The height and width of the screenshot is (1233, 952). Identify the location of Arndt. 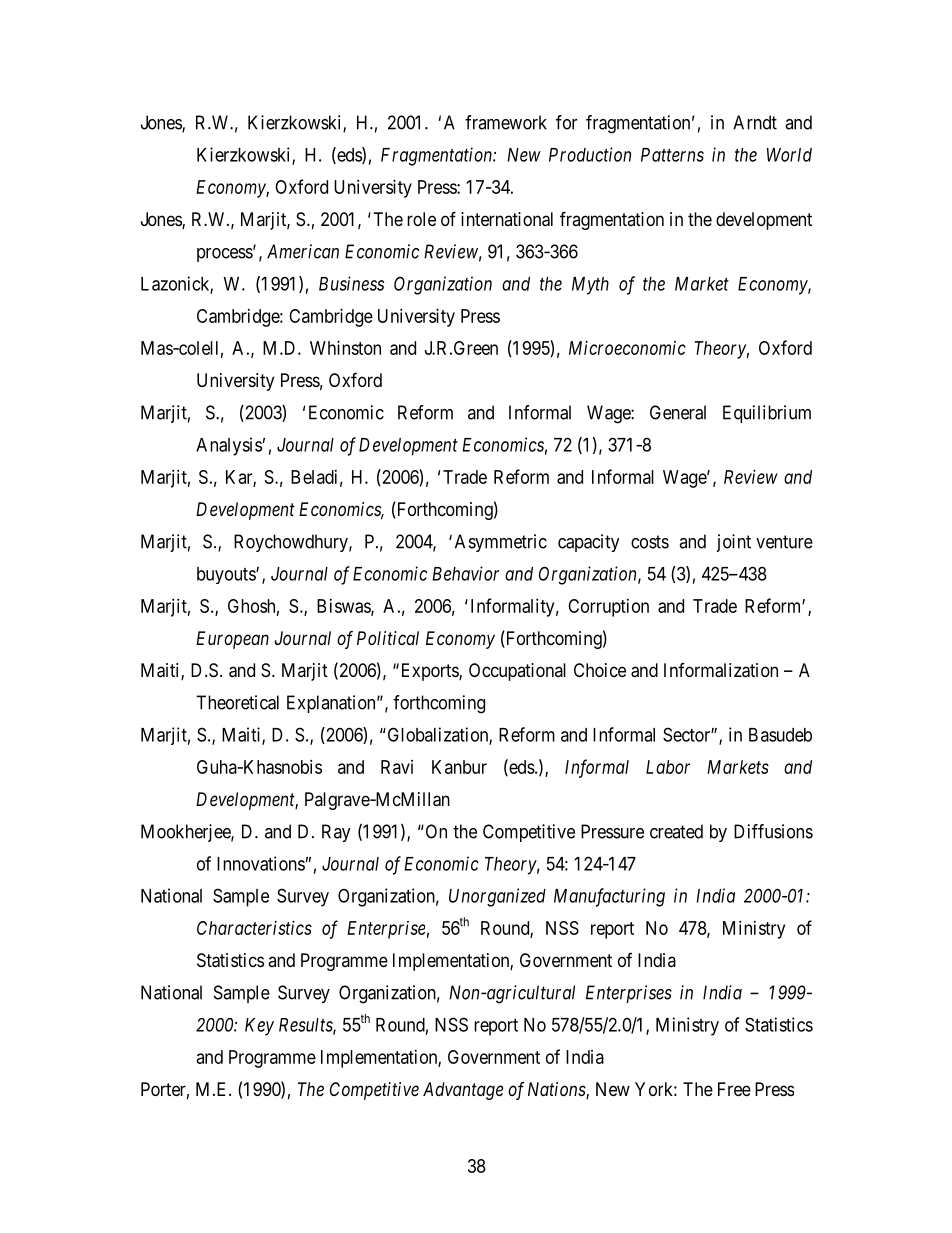
(755, 122).
